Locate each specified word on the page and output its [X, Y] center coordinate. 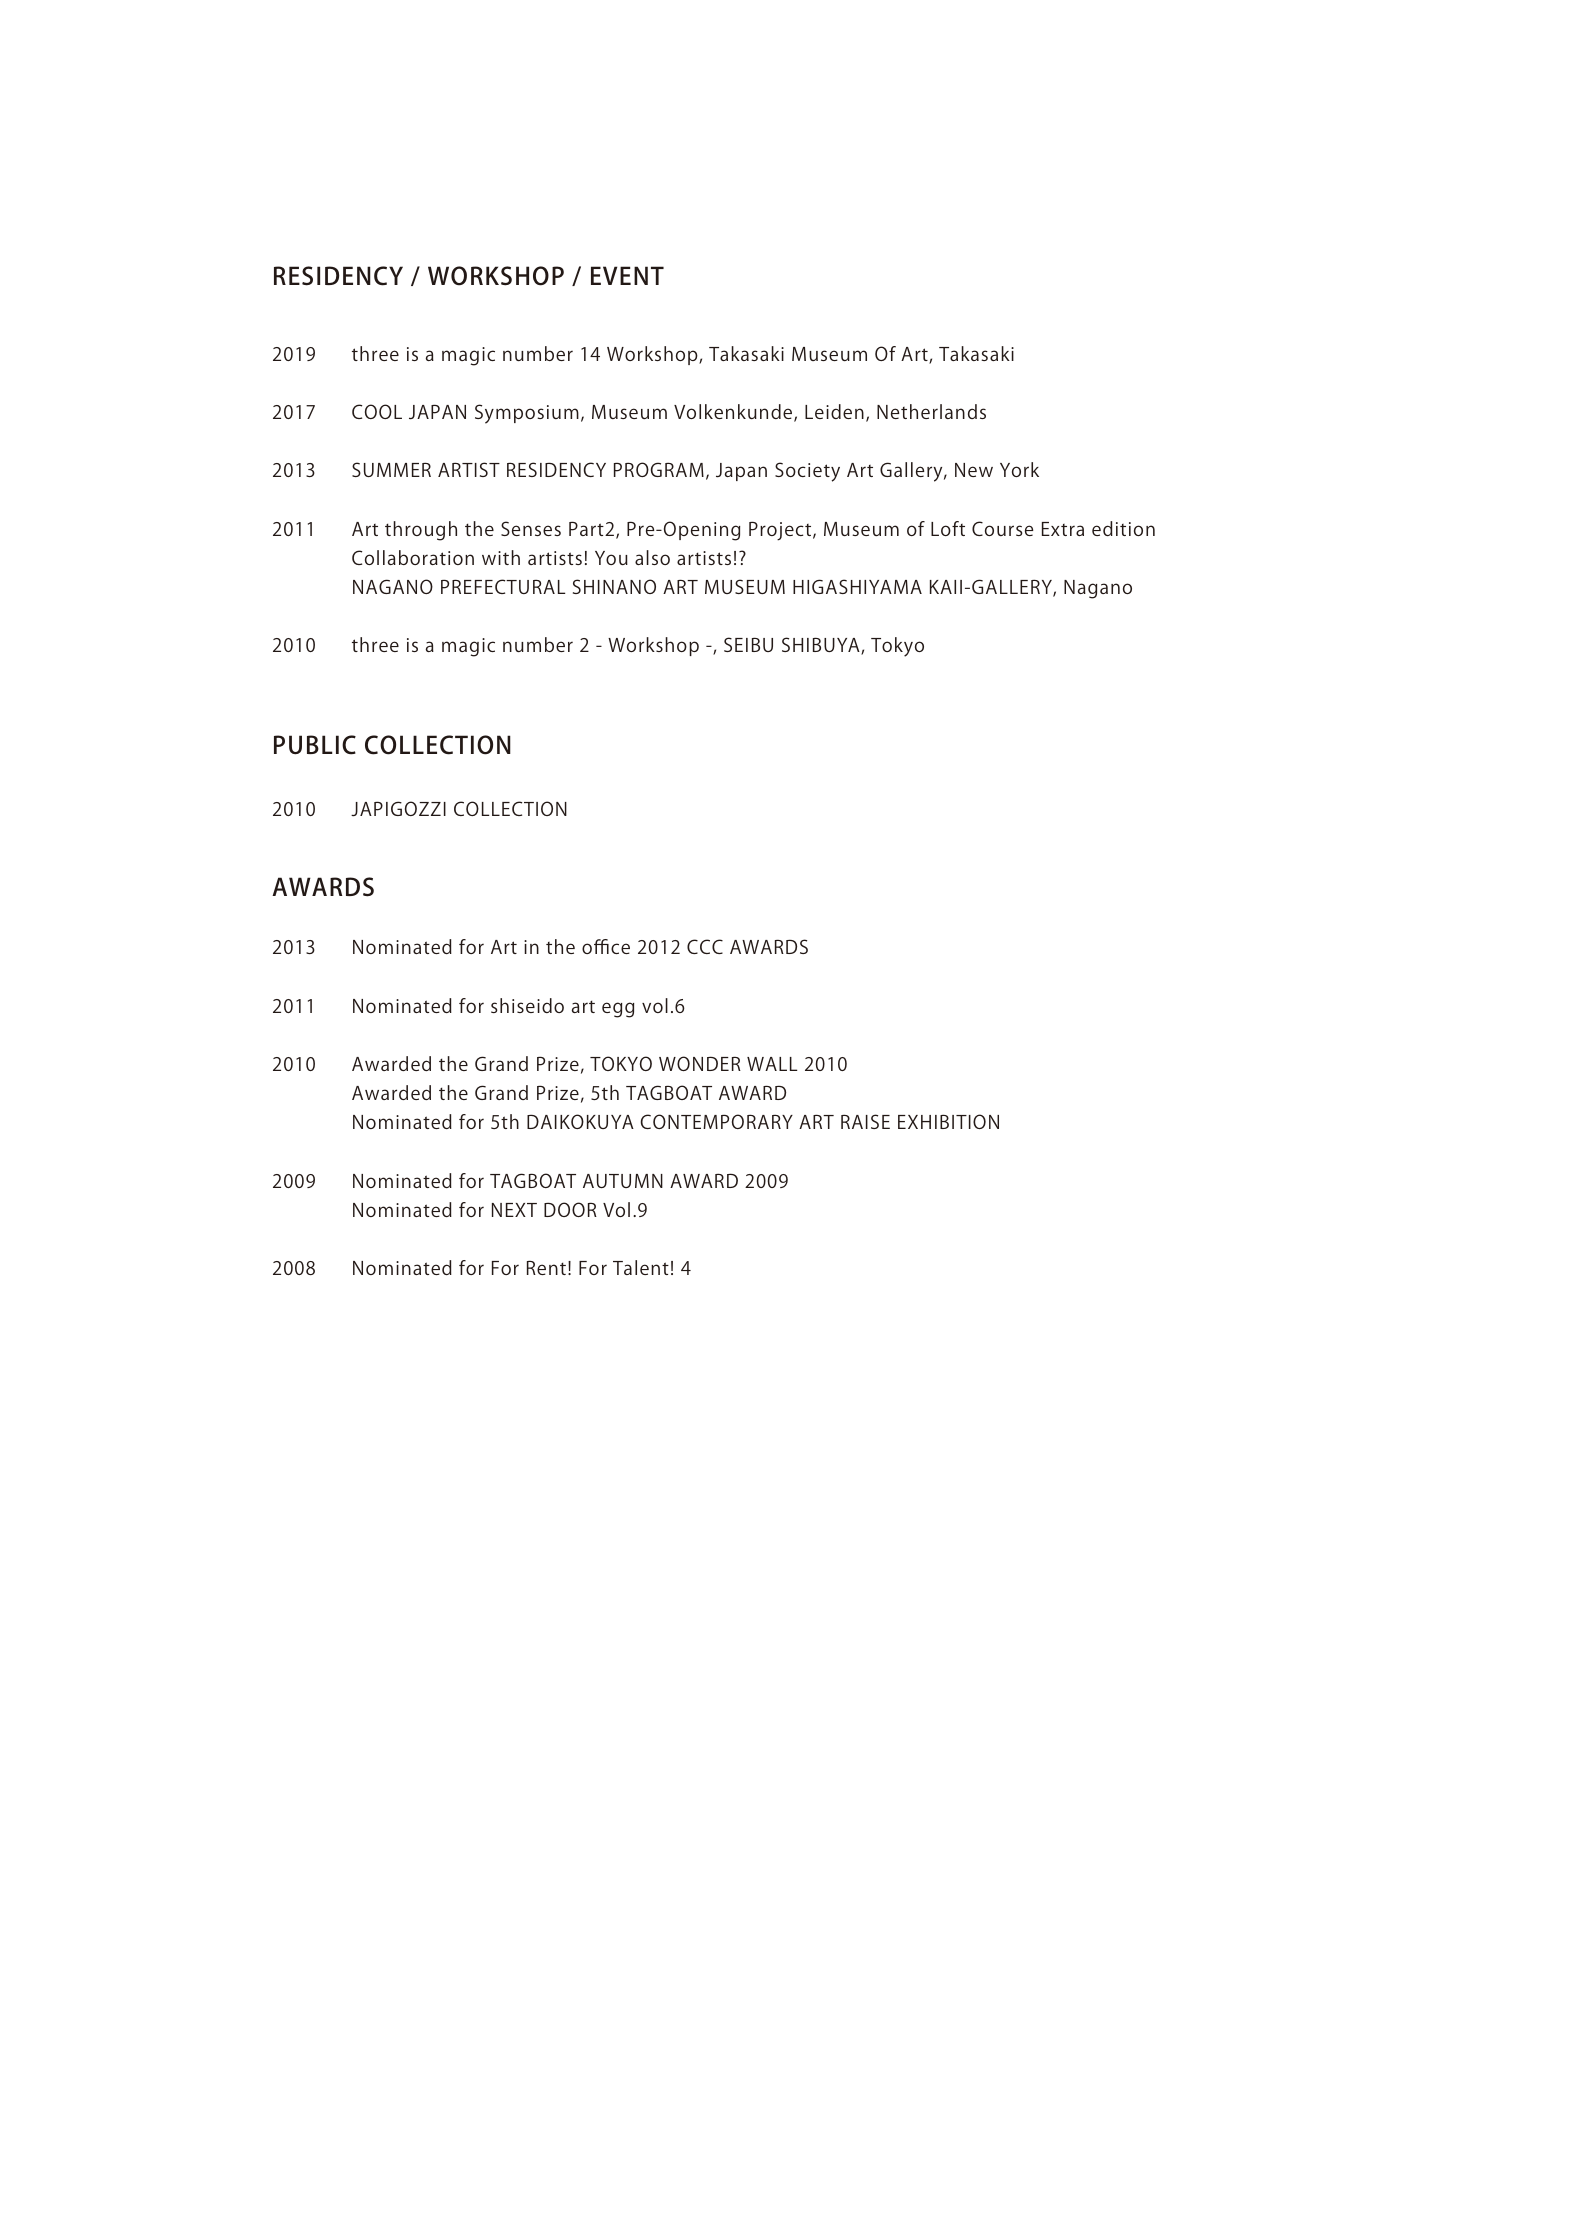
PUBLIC [315, 745]
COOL [377, 411]
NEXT [514, 1210]
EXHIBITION [948, 1121]
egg [618, 1010]
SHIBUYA [822, 646]
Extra [1063, 529]
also [652, 557]
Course [1002, 528]
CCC [705, 946]
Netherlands [931, 411]
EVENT [627, 275]
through [421, 531]
